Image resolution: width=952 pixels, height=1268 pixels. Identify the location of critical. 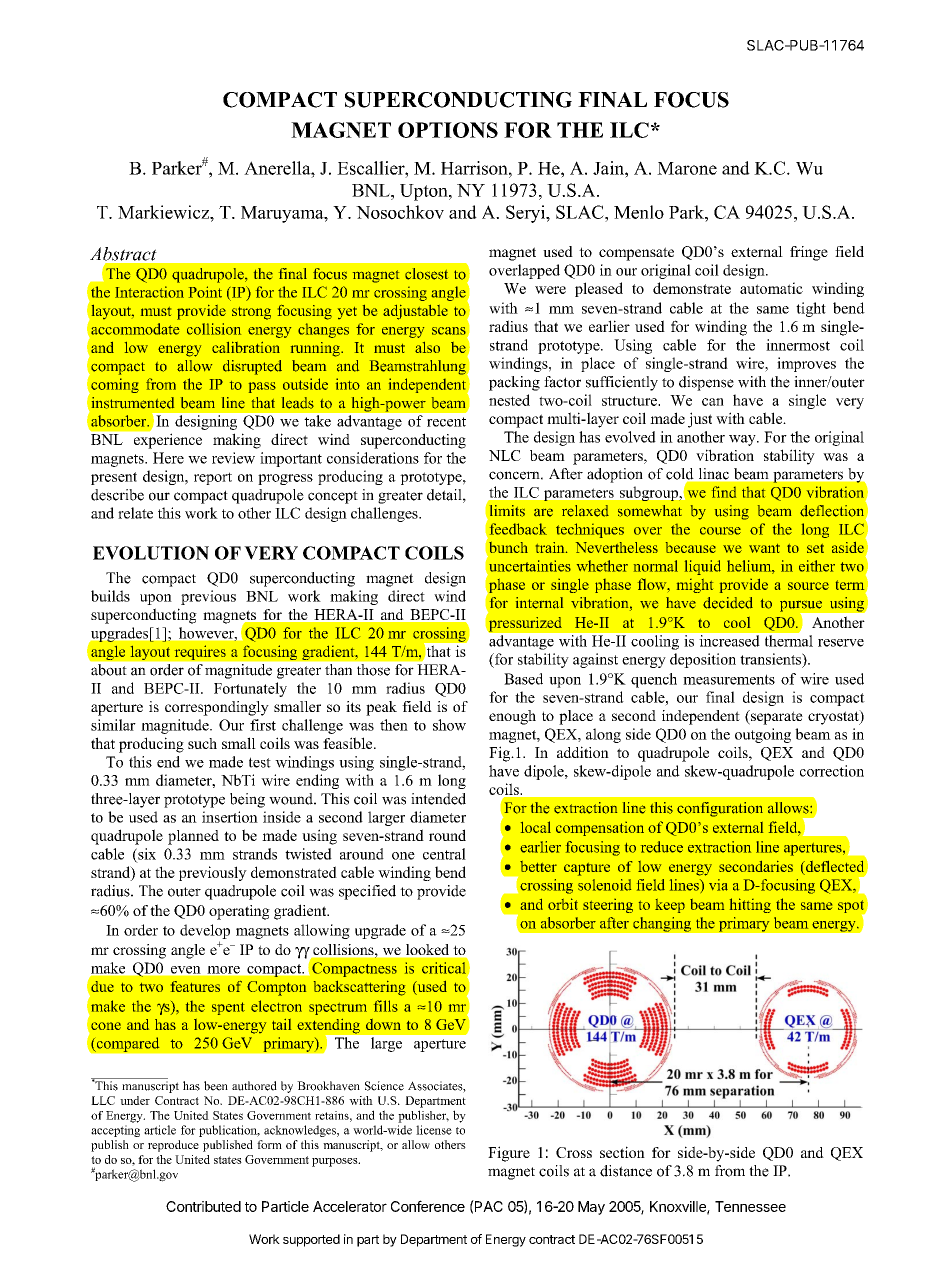
(444, 968).
